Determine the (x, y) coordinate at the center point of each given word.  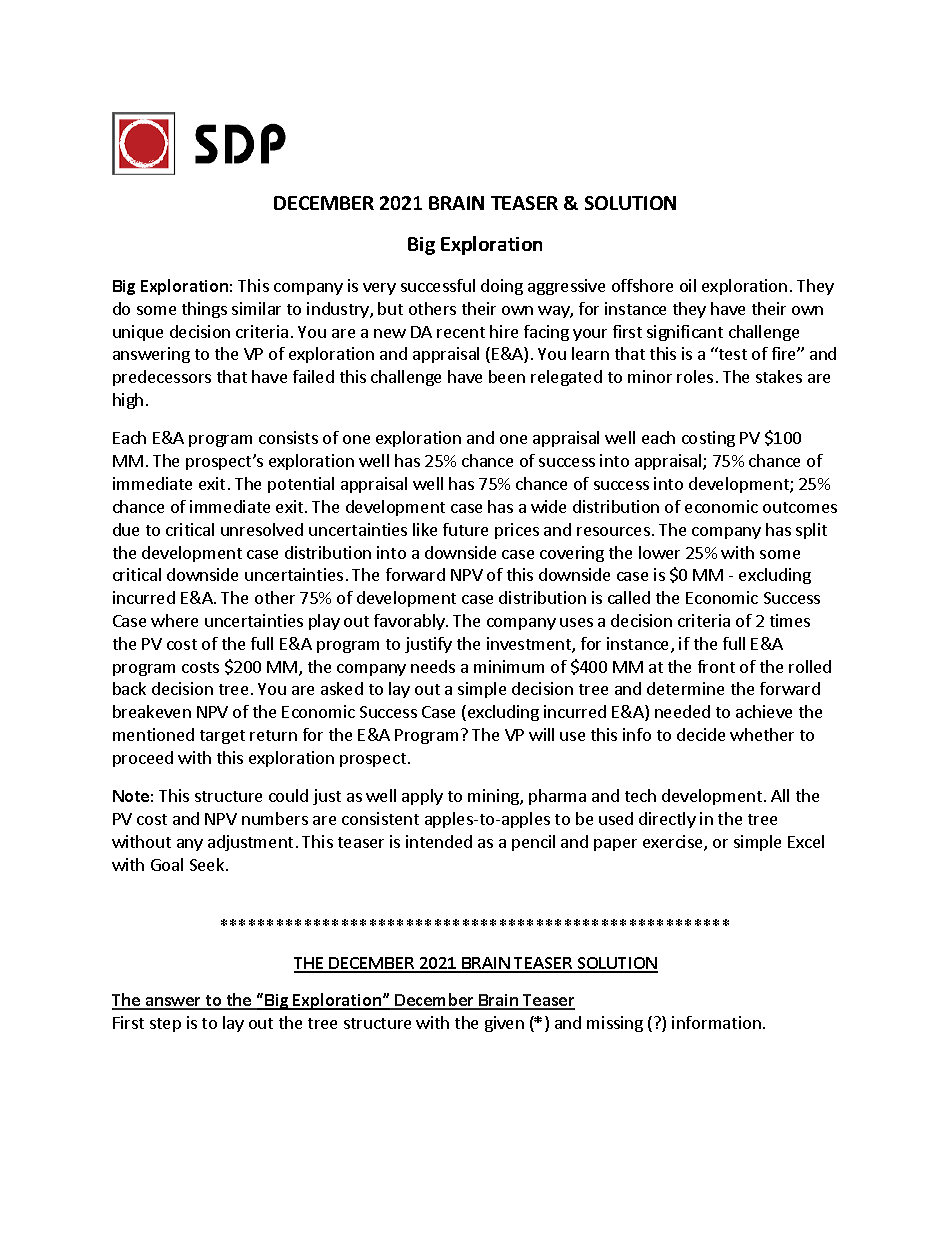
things (204, 310)
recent (461, 332)
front (716, 666)
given (504, 1024)
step (165, 1025)
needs (433, 666)
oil (688, 285)
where (174, 620)
